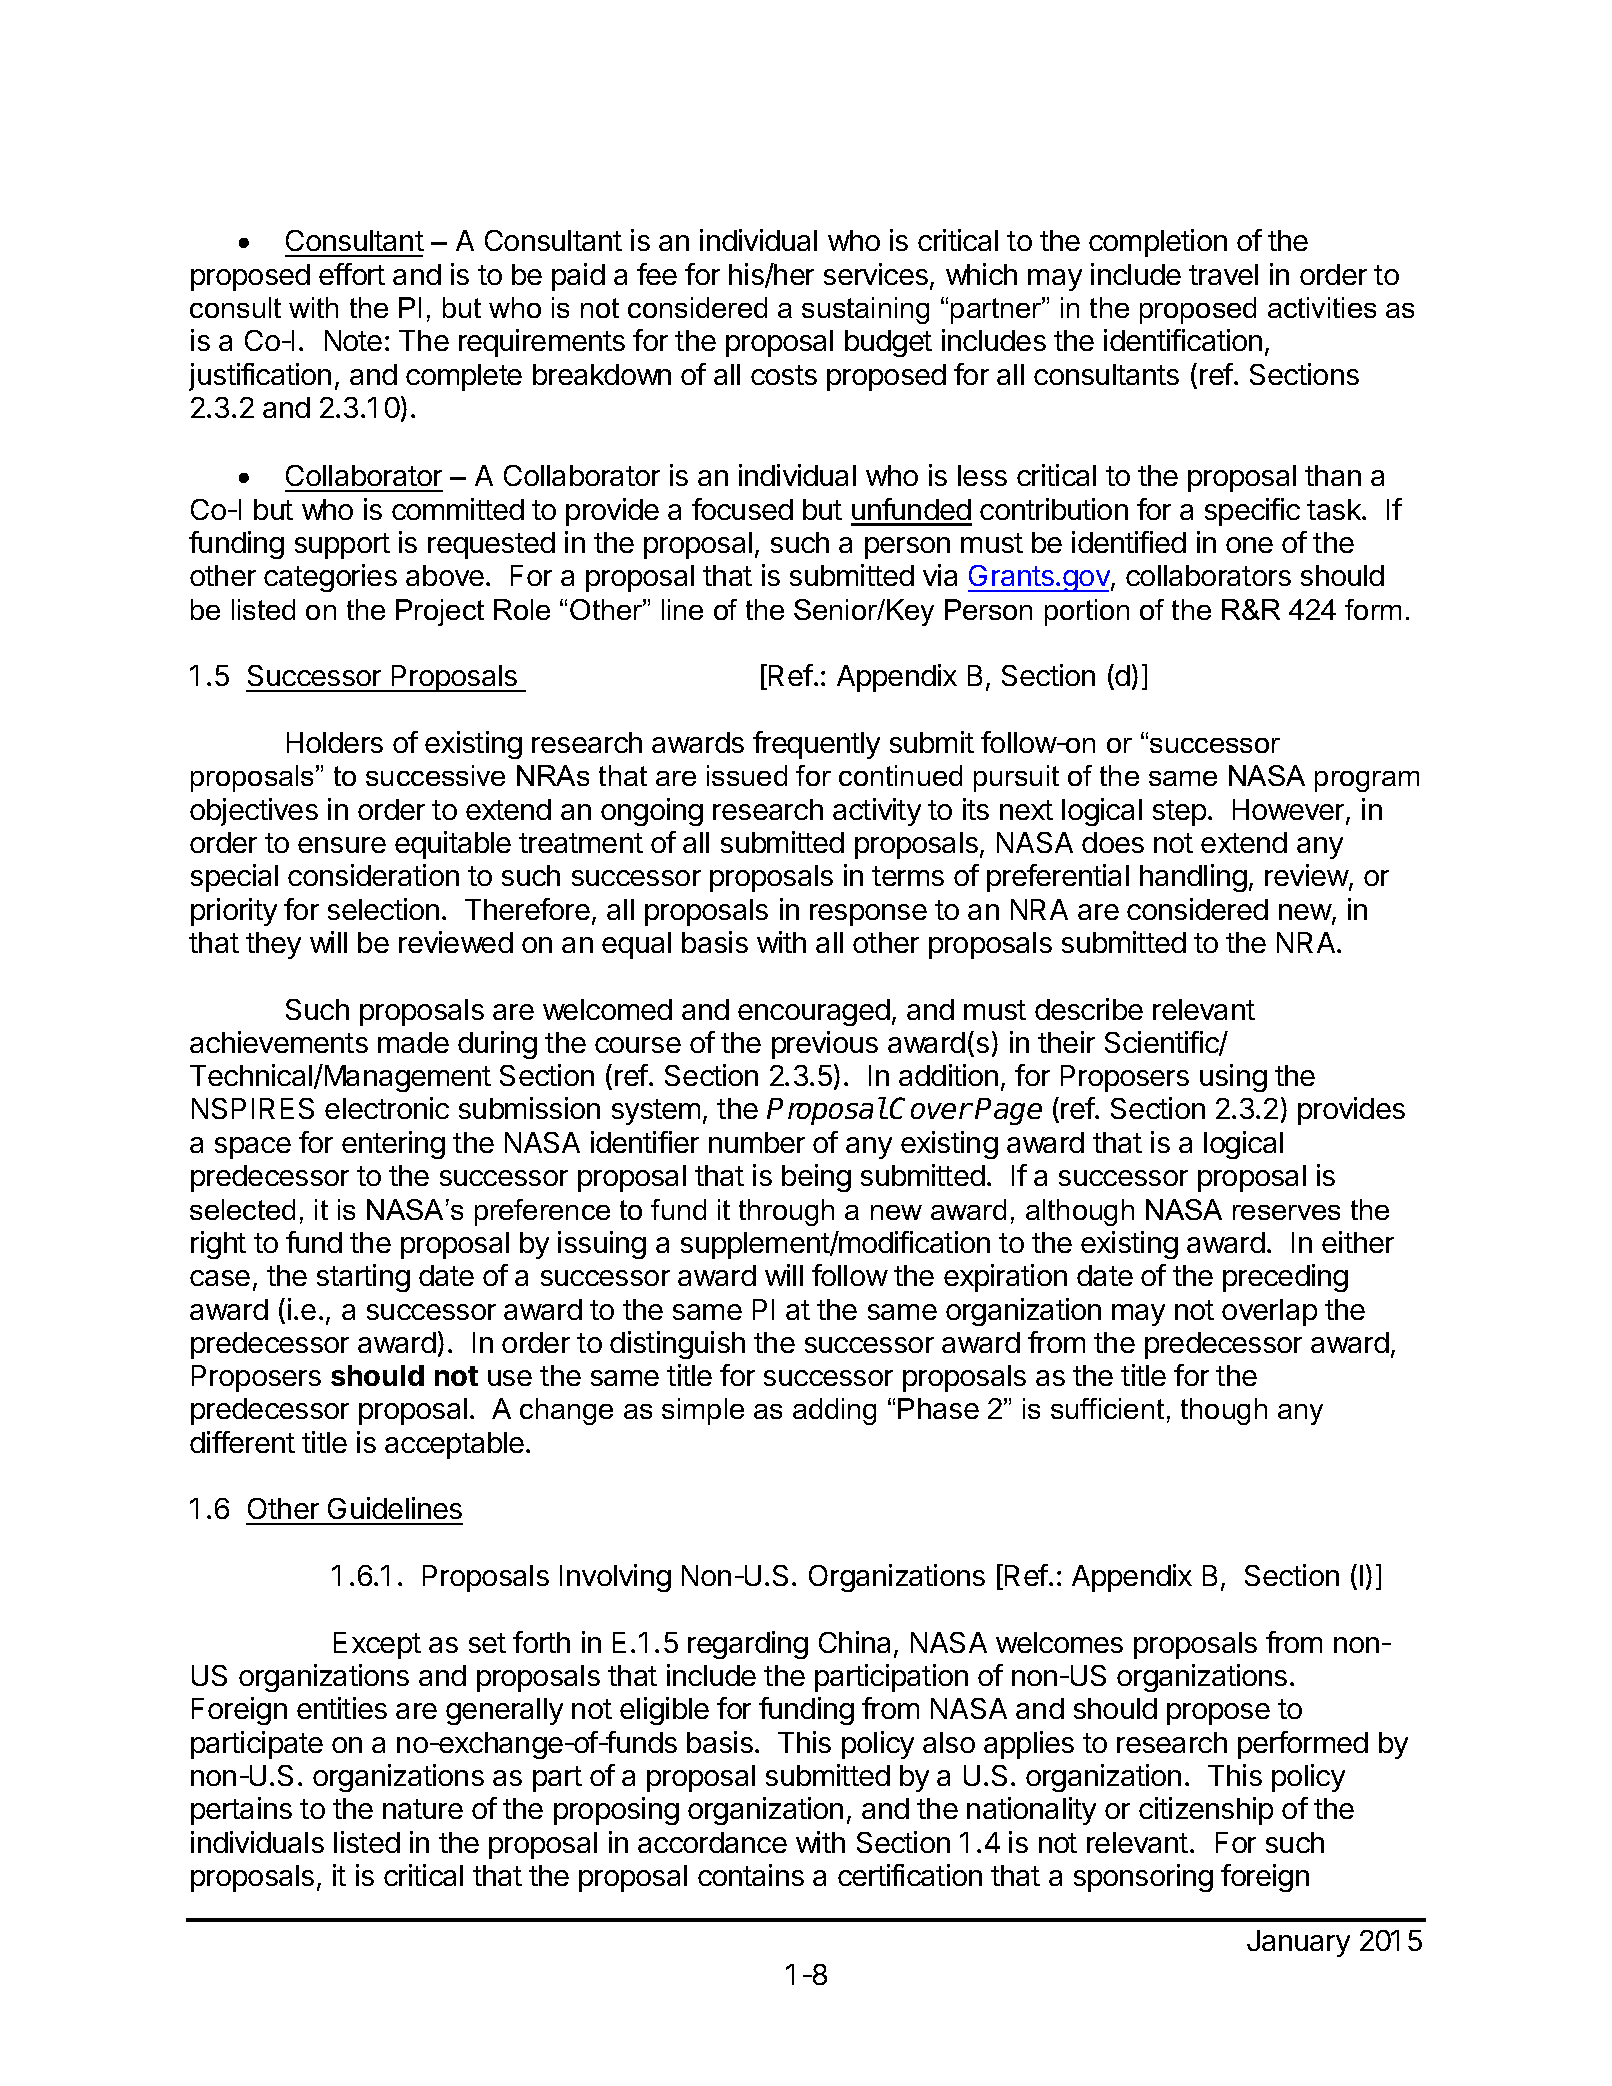 The image size is (1612, 2086). I want to click on using, so click(1233, 1078).
